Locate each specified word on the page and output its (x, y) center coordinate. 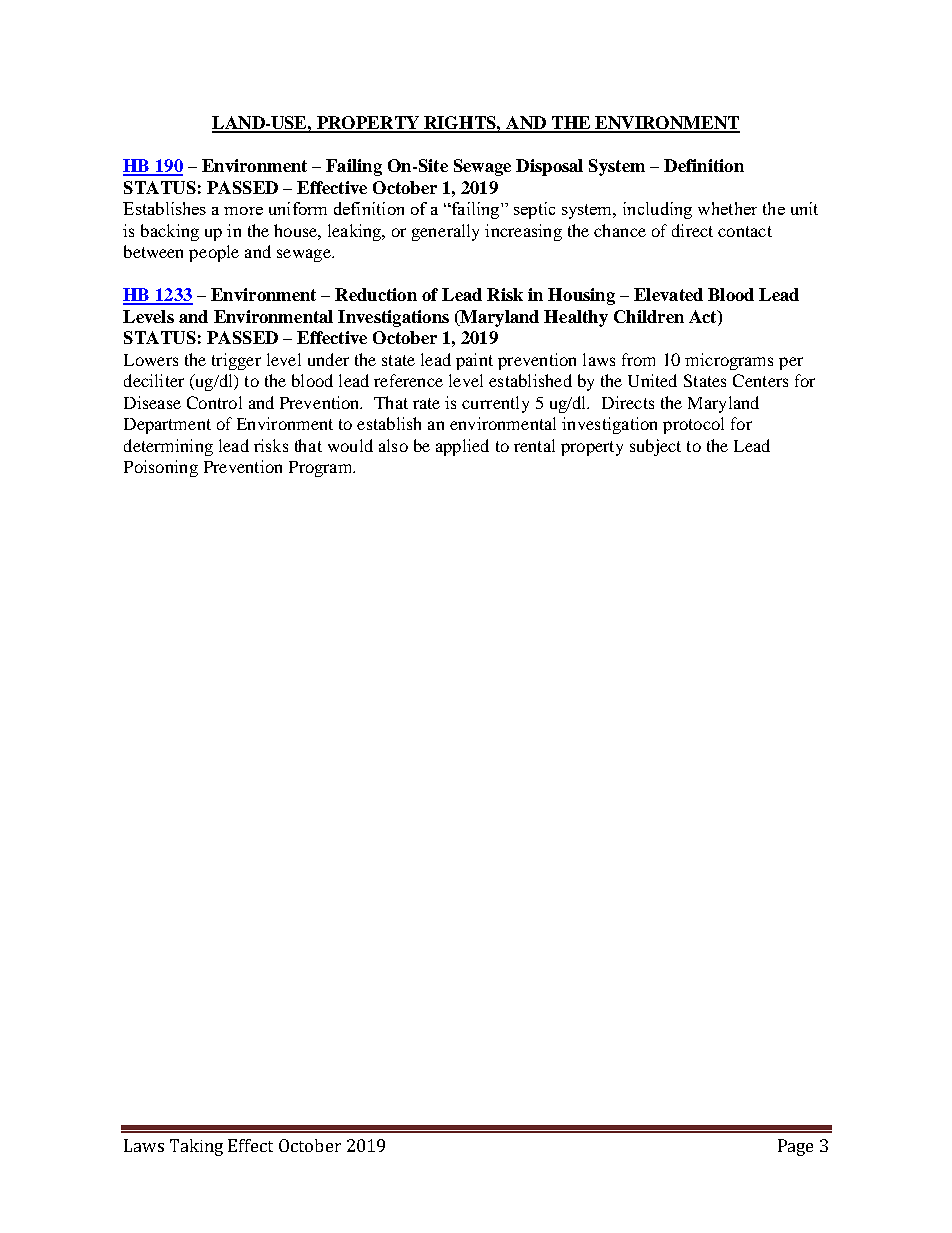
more (243, 211)
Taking (196, 1147)
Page (795, 1147)
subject (655, 447)
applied (462, 447)
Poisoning (161, 468)
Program (322, 469)
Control (214, 402)
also (393, 445)
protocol (693, 425)
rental (534, 445)
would (350, 445)
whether (727, 208)
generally (445, 232)
